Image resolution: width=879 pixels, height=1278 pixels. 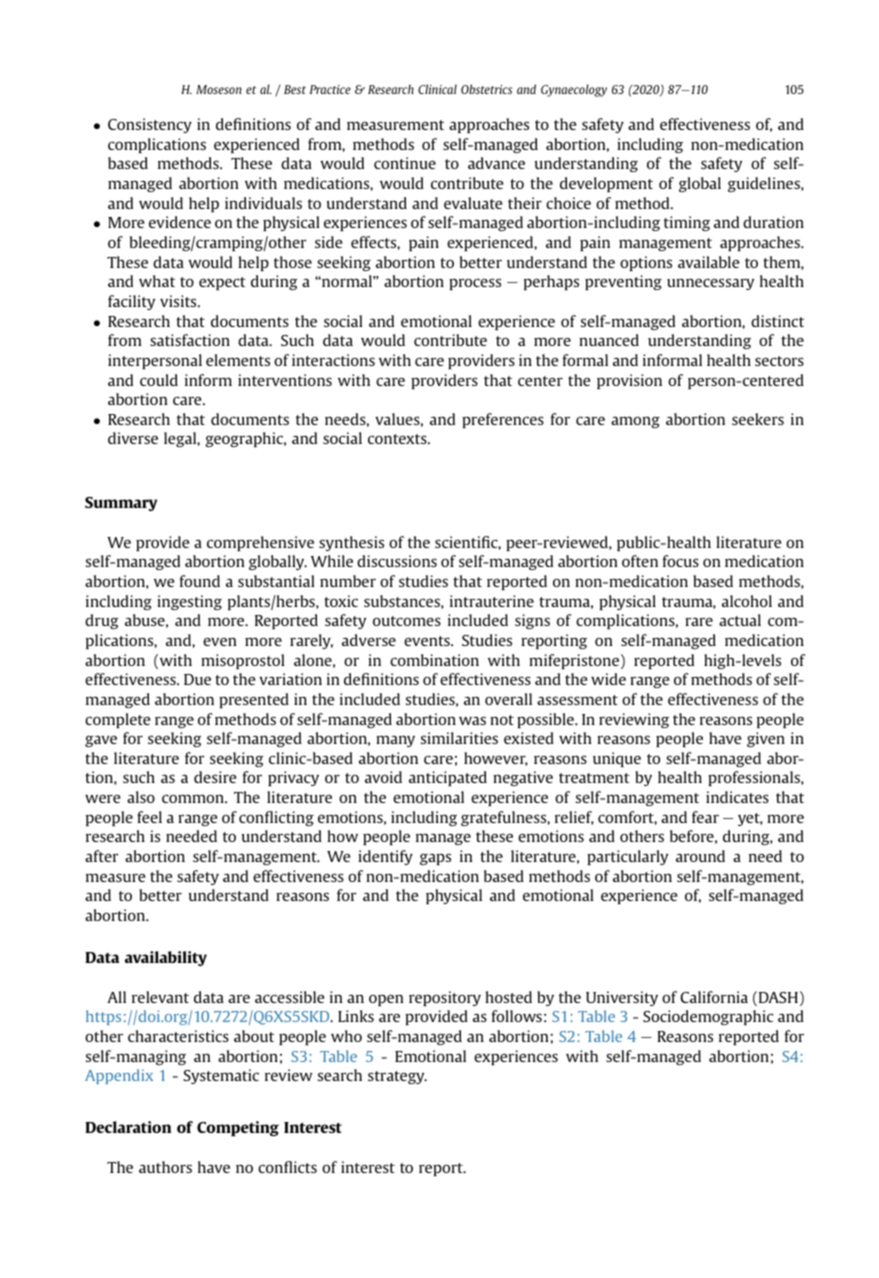 What do you see at coordinates (159, 380) in the screenshot?
I see `could` at bounding box center [159, 380].
